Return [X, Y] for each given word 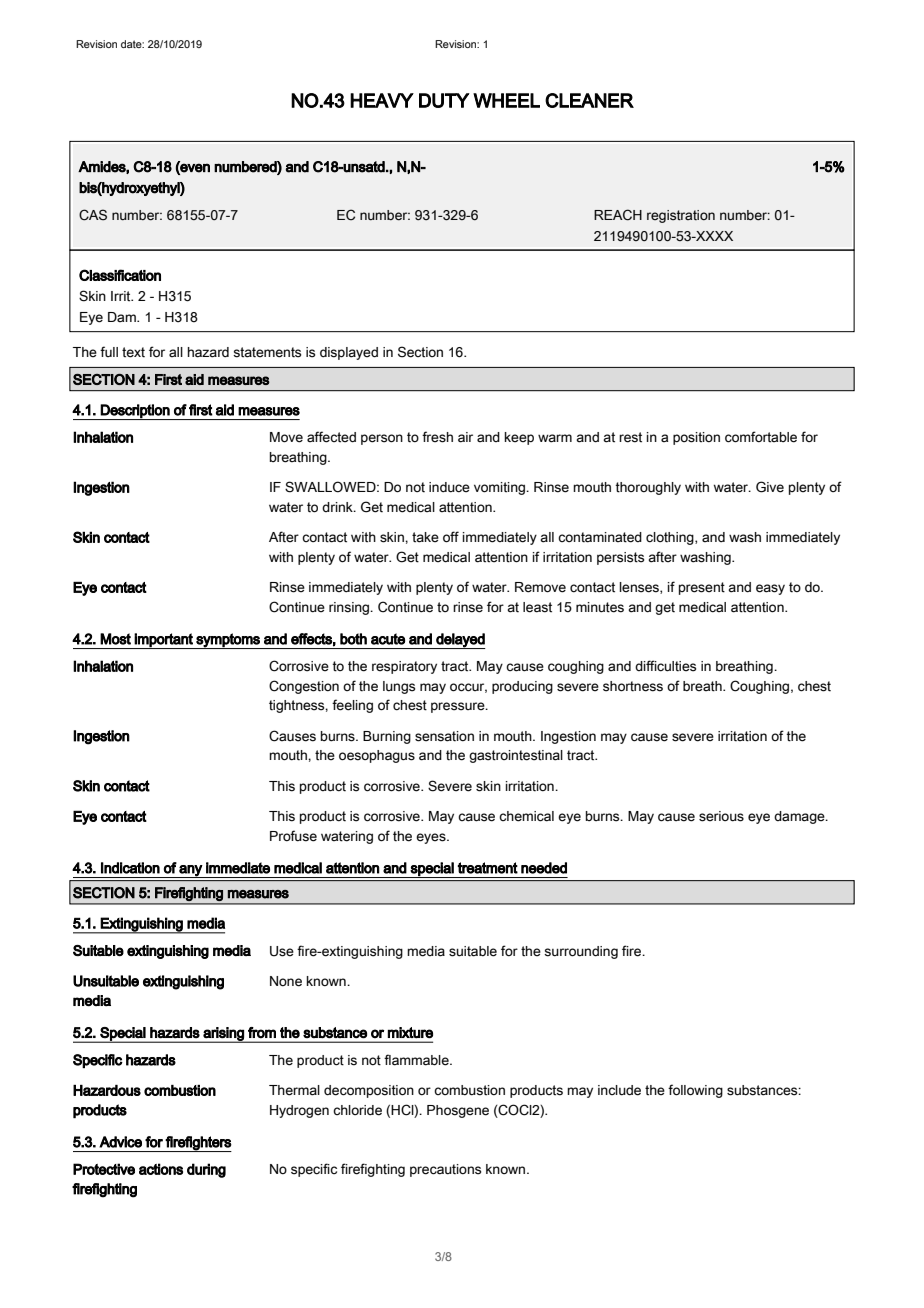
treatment [487, 868]
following [695, 1091]
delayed [460, 641]
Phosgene [458, 1111]
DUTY [444, 100]
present [702, 588]
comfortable [761, 437]
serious [721, 816]
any [190, 871]
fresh [437, 437]
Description [135, 412]
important [164, 641]
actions [161, 1169]
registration [681, 216]
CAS [93, 215]
